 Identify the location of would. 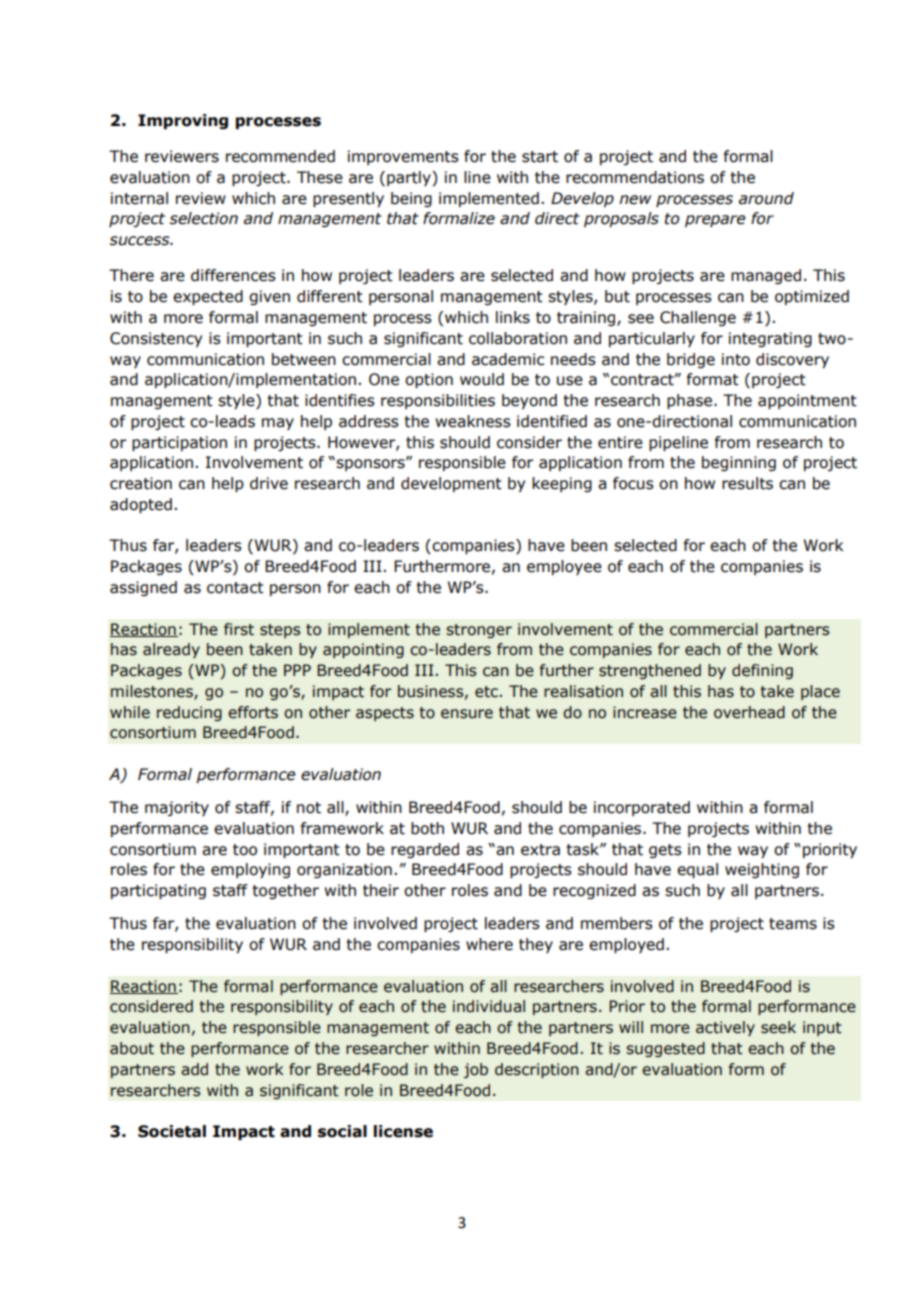
(482, 379).
